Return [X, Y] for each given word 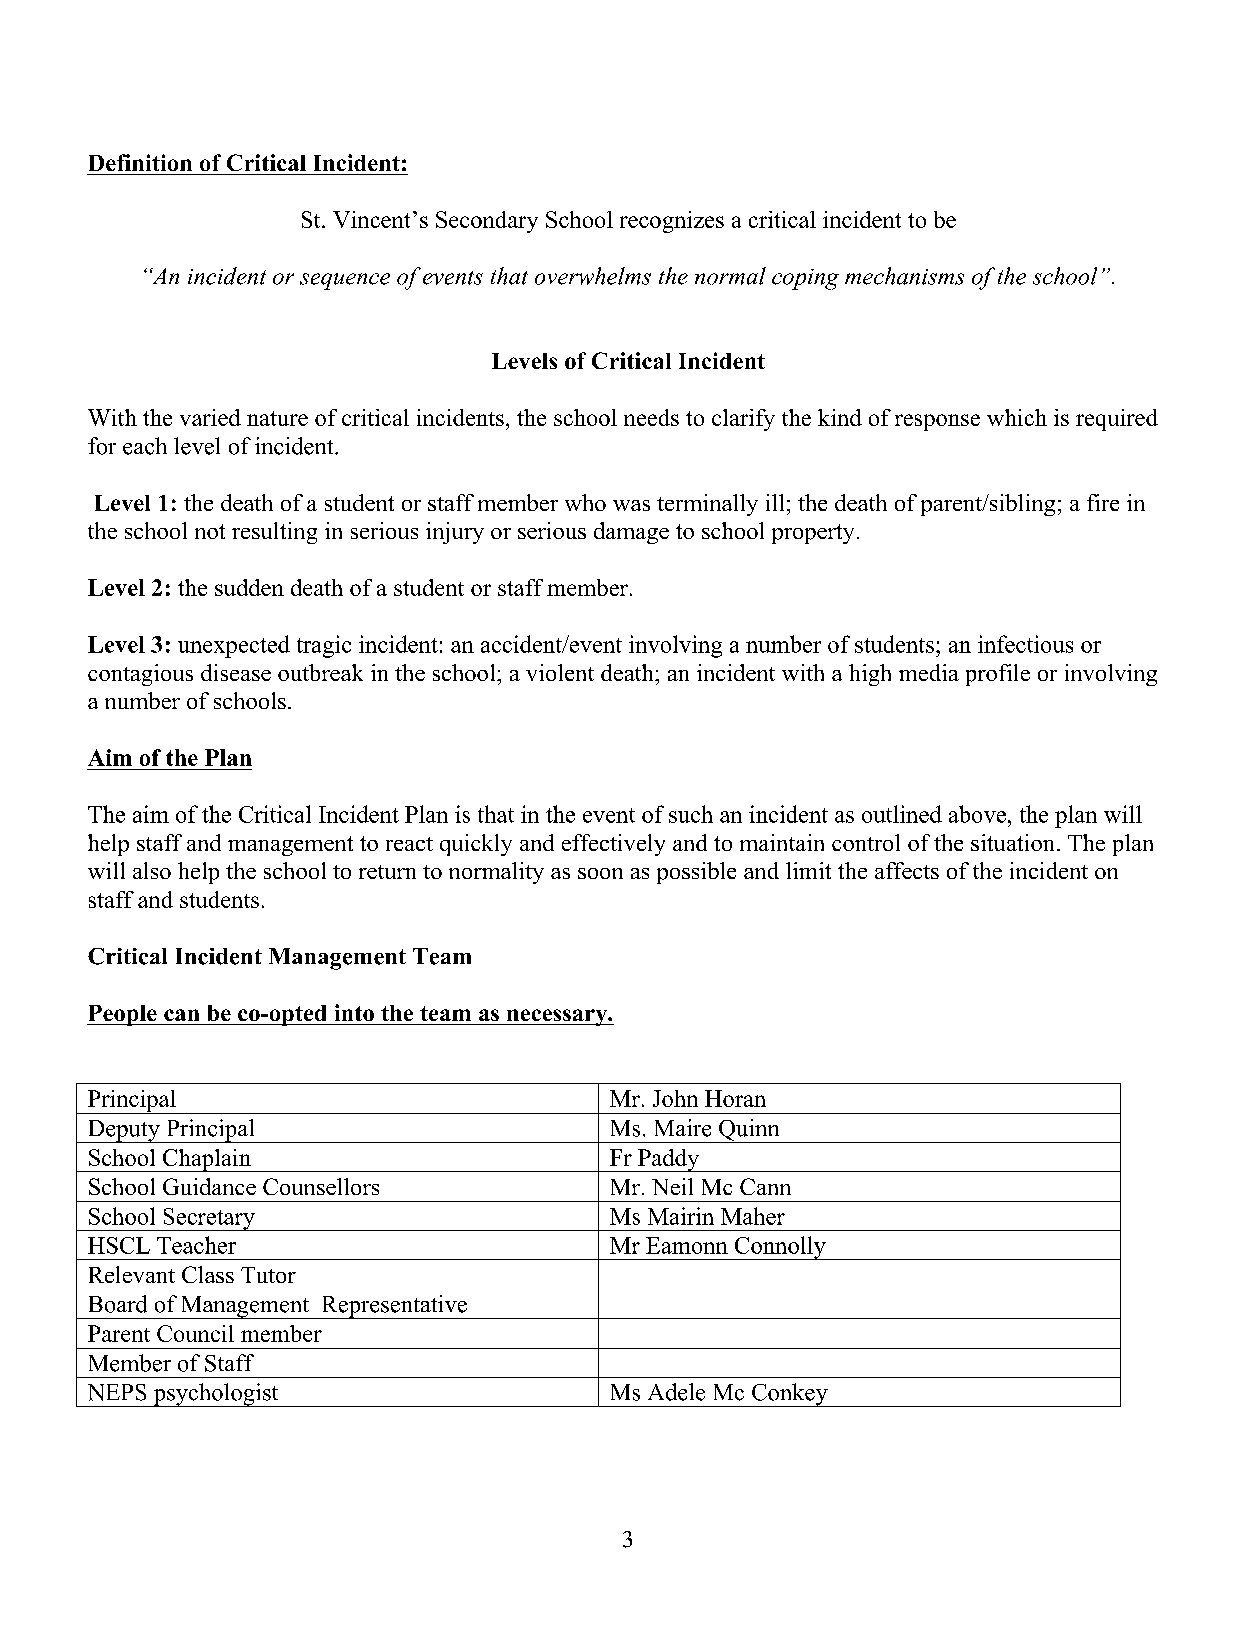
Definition [140, 162]
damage [631, 533]
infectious [1025, 644]
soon [600, 873]
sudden [249, 587]
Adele [676, 1392]
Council [195, 1333]
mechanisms [904, 276]
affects [907, 870]
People [123, 1015]
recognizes [672, 222]
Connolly [780, 1248]
